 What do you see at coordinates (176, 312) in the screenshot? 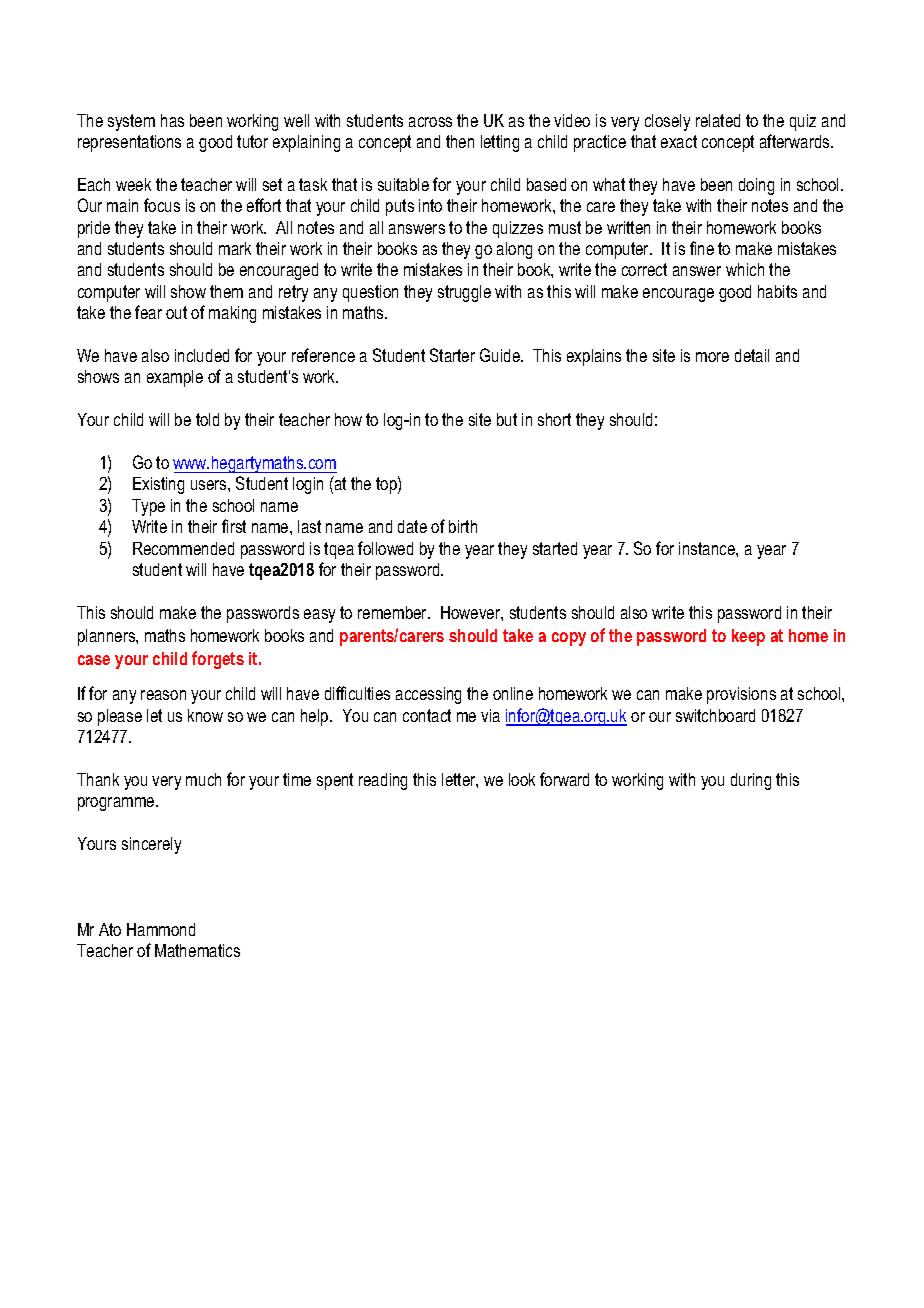
I see `out` at bounding box center [176, 312].
